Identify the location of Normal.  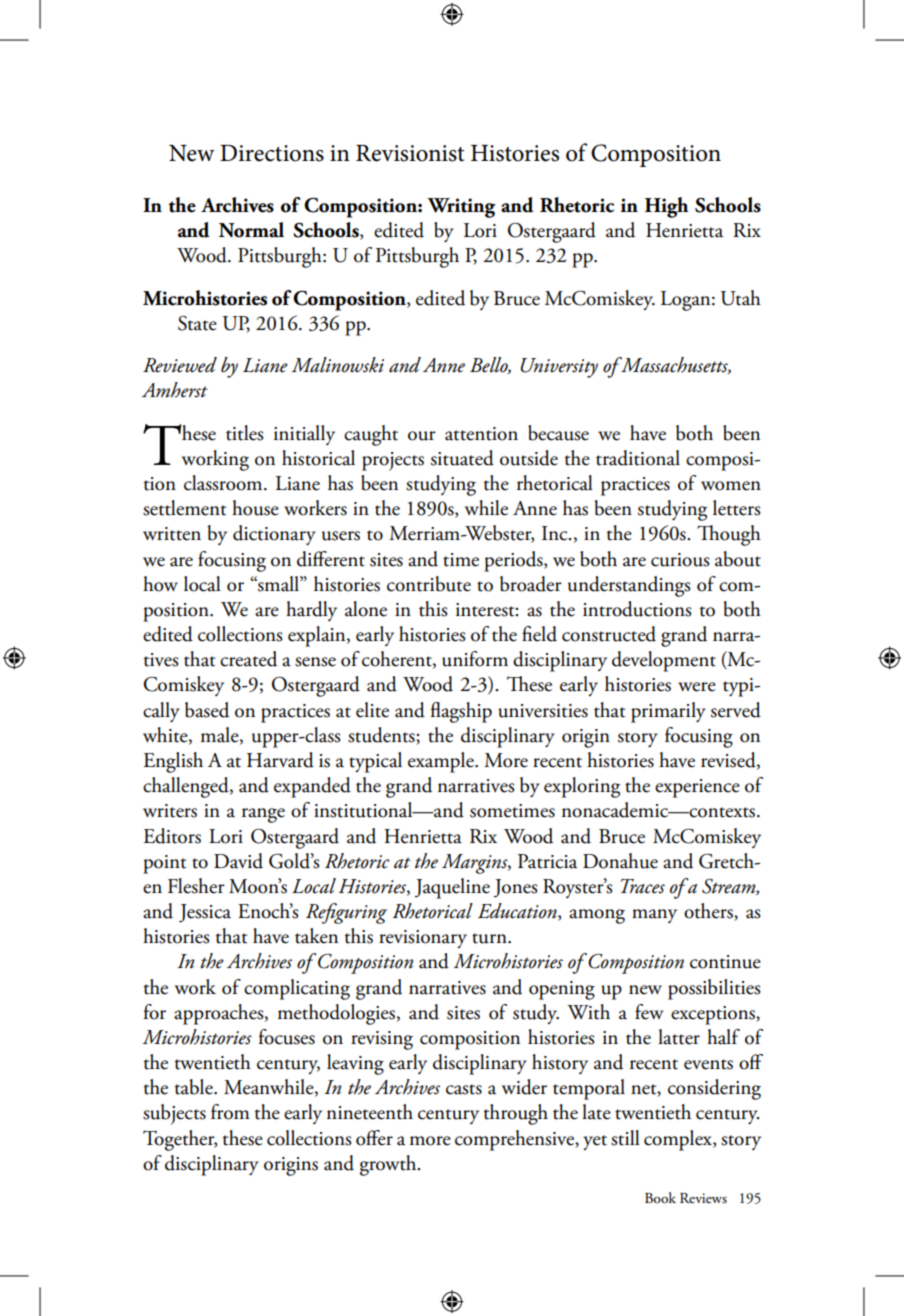
(251, 230).
